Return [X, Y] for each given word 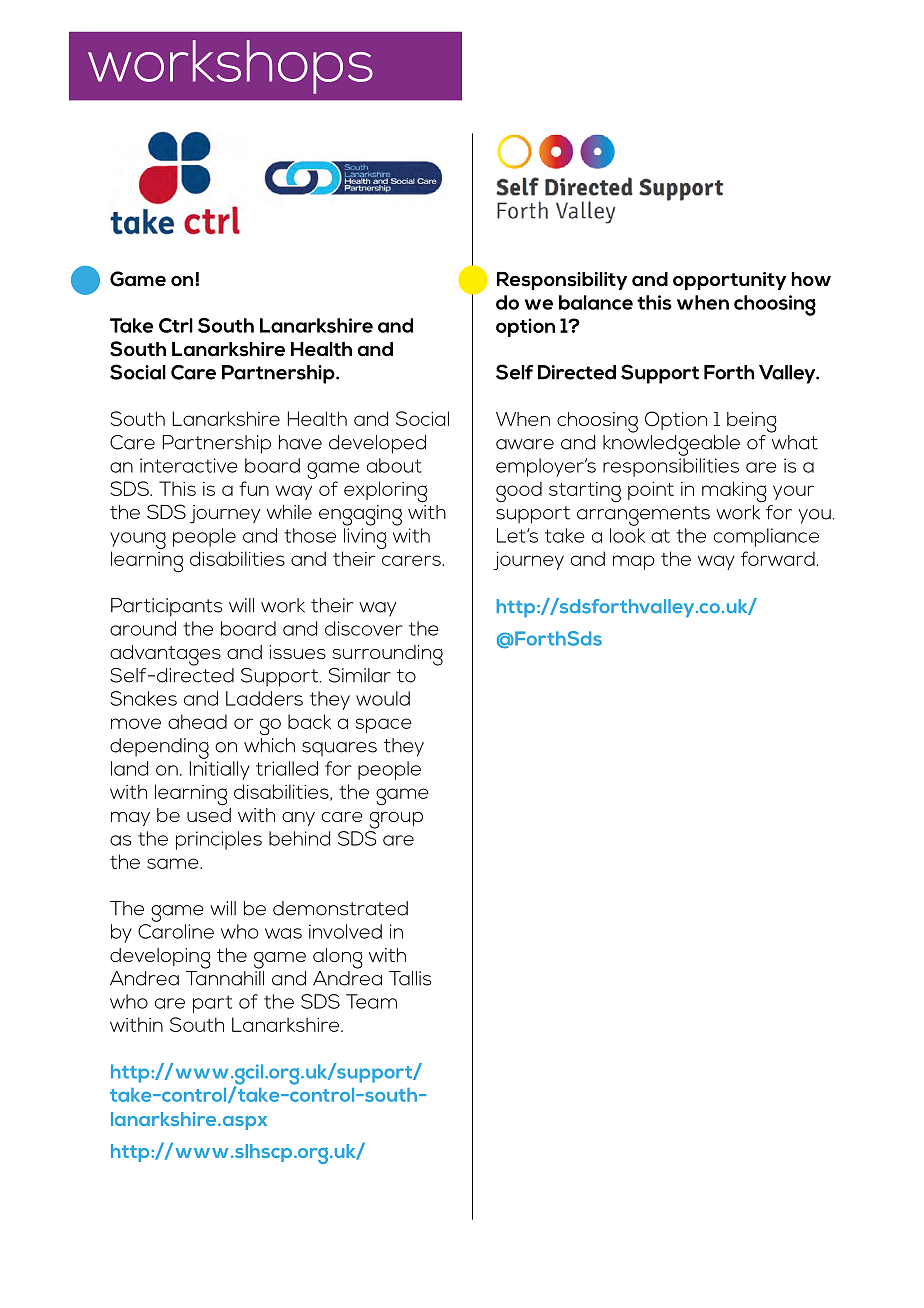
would [383, 698]
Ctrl [176, 325]
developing [160, 958]
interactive [189, 465]
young [138, 540]
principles [219, 840]
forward [778, 558]
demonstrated [340, 908]
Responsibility [562, 281]
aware [525, 444]
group [396, 820]
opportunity [729, 281]
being [752, 422]
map [633, 562]
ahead [197, 721]
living [365, 538]
